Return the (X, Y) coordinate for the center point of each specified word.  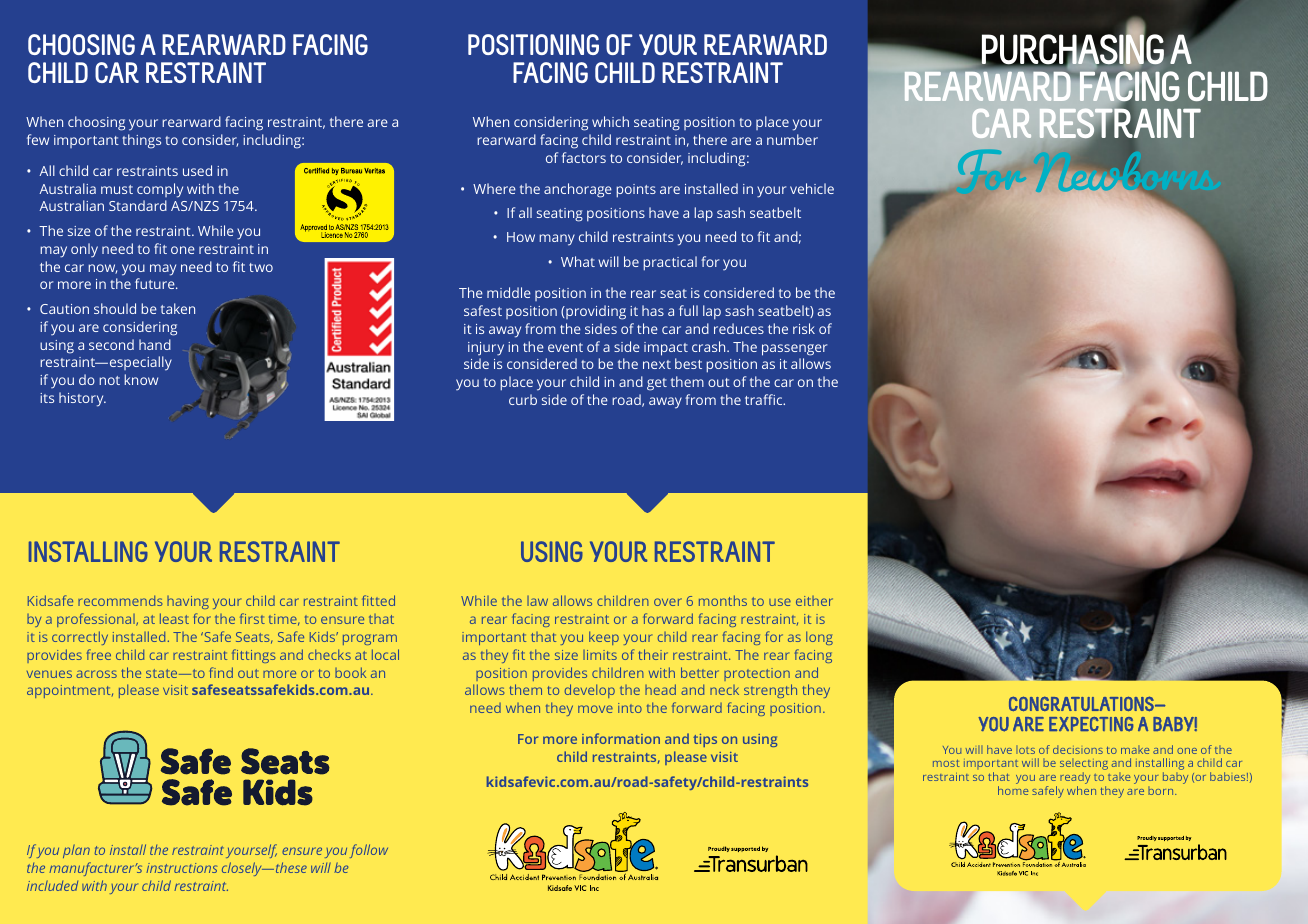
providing (595, 312)
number (792, 139)
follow (369, 851)
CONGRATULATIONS (1082, 703)
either (814, 601)
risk (804, 328)
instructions (181, 868)
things (141, 141)
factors (584, 157)
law (537, 601)
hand (155, 344)
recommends (120, 600)
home (1013, 790)
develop (590, 691)
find (221, 672)
